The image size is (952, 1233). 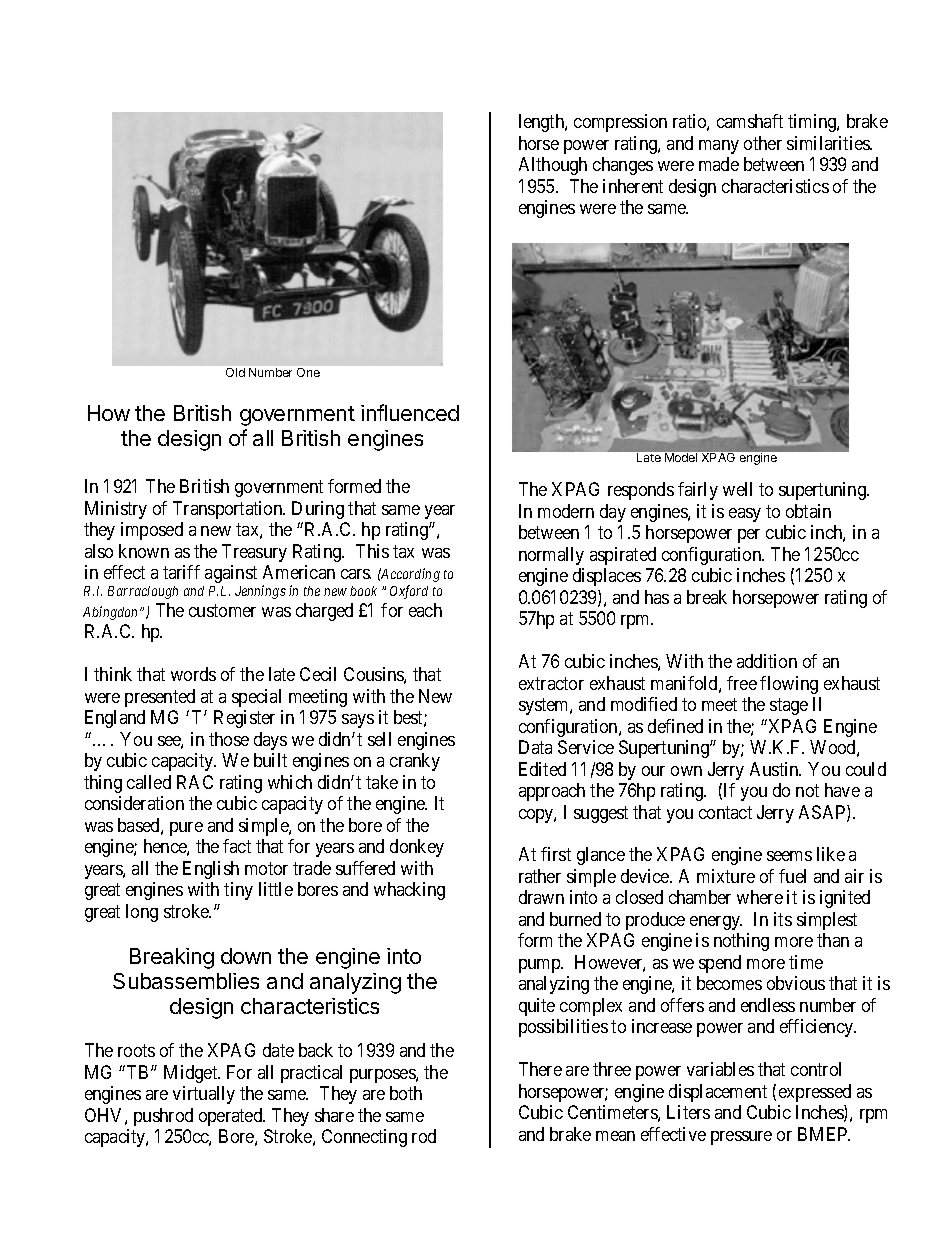 I want to click on One, so click(x=308, y=372).
